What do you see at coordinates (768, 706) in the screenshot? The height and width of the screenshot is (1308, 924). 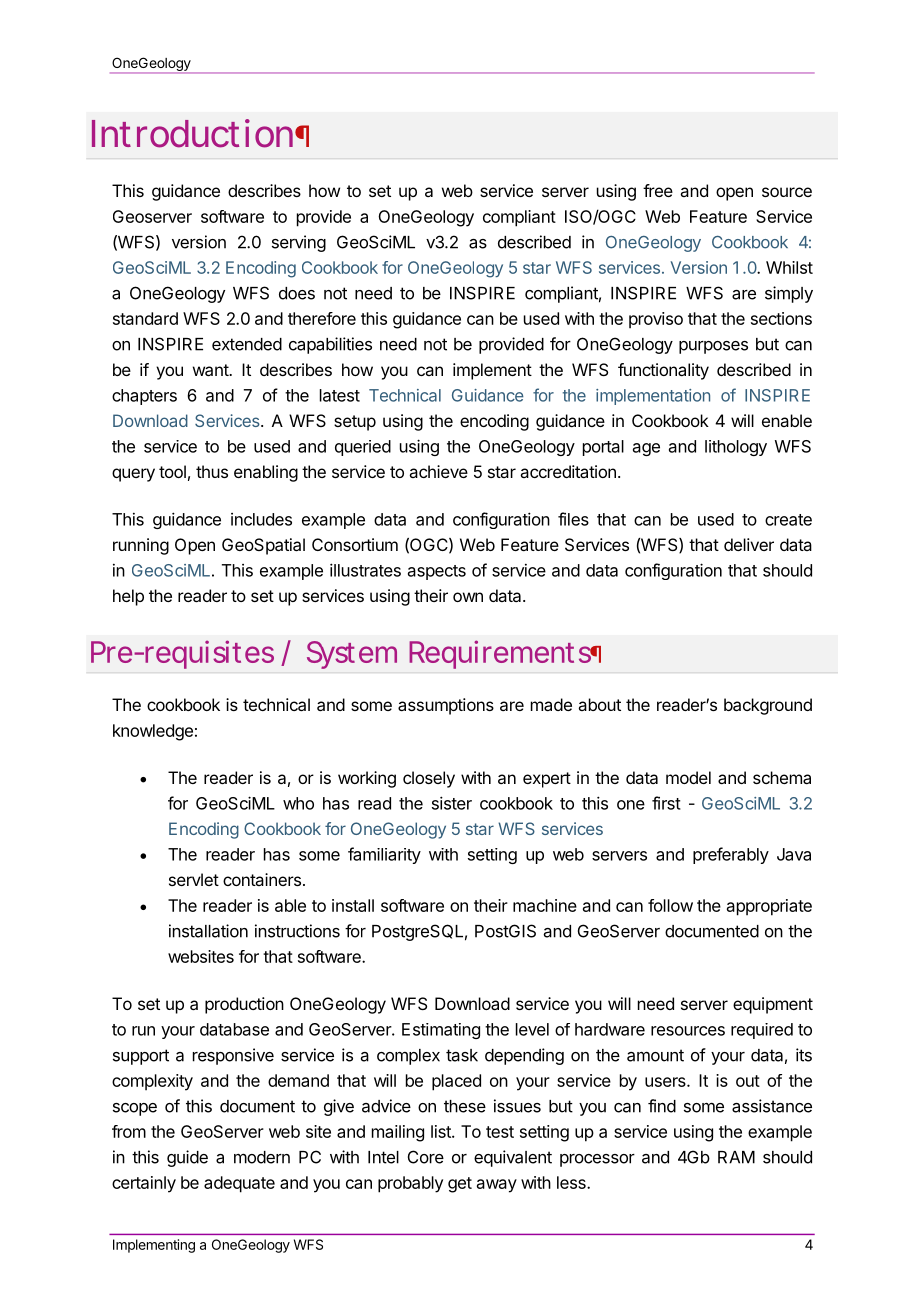 I see `background` at bounding box center [768, 706].
